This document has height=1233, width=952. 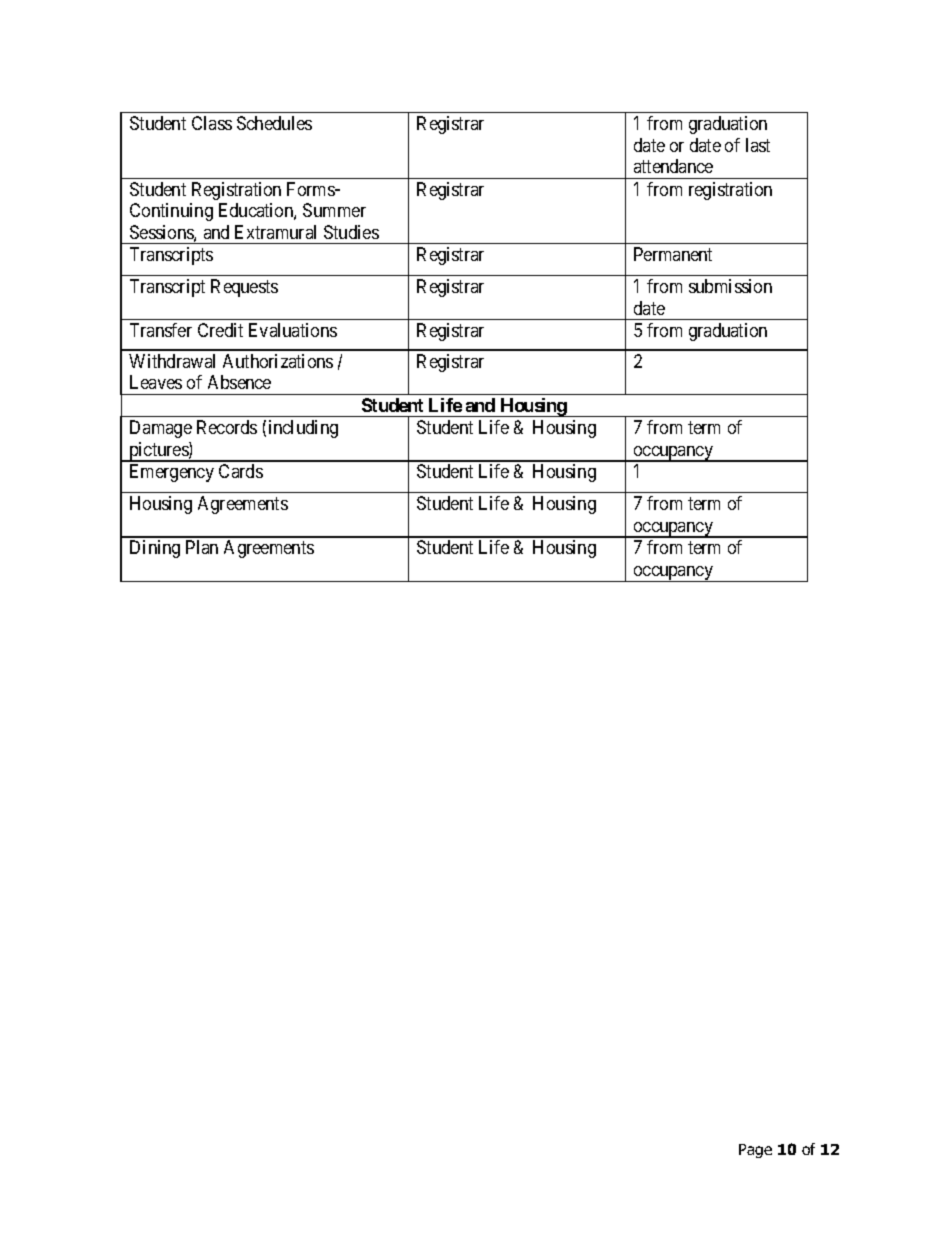 What do you see at coordinates (155, 549) in the document?
I see `Dining` at bounding box center [155, 549].
